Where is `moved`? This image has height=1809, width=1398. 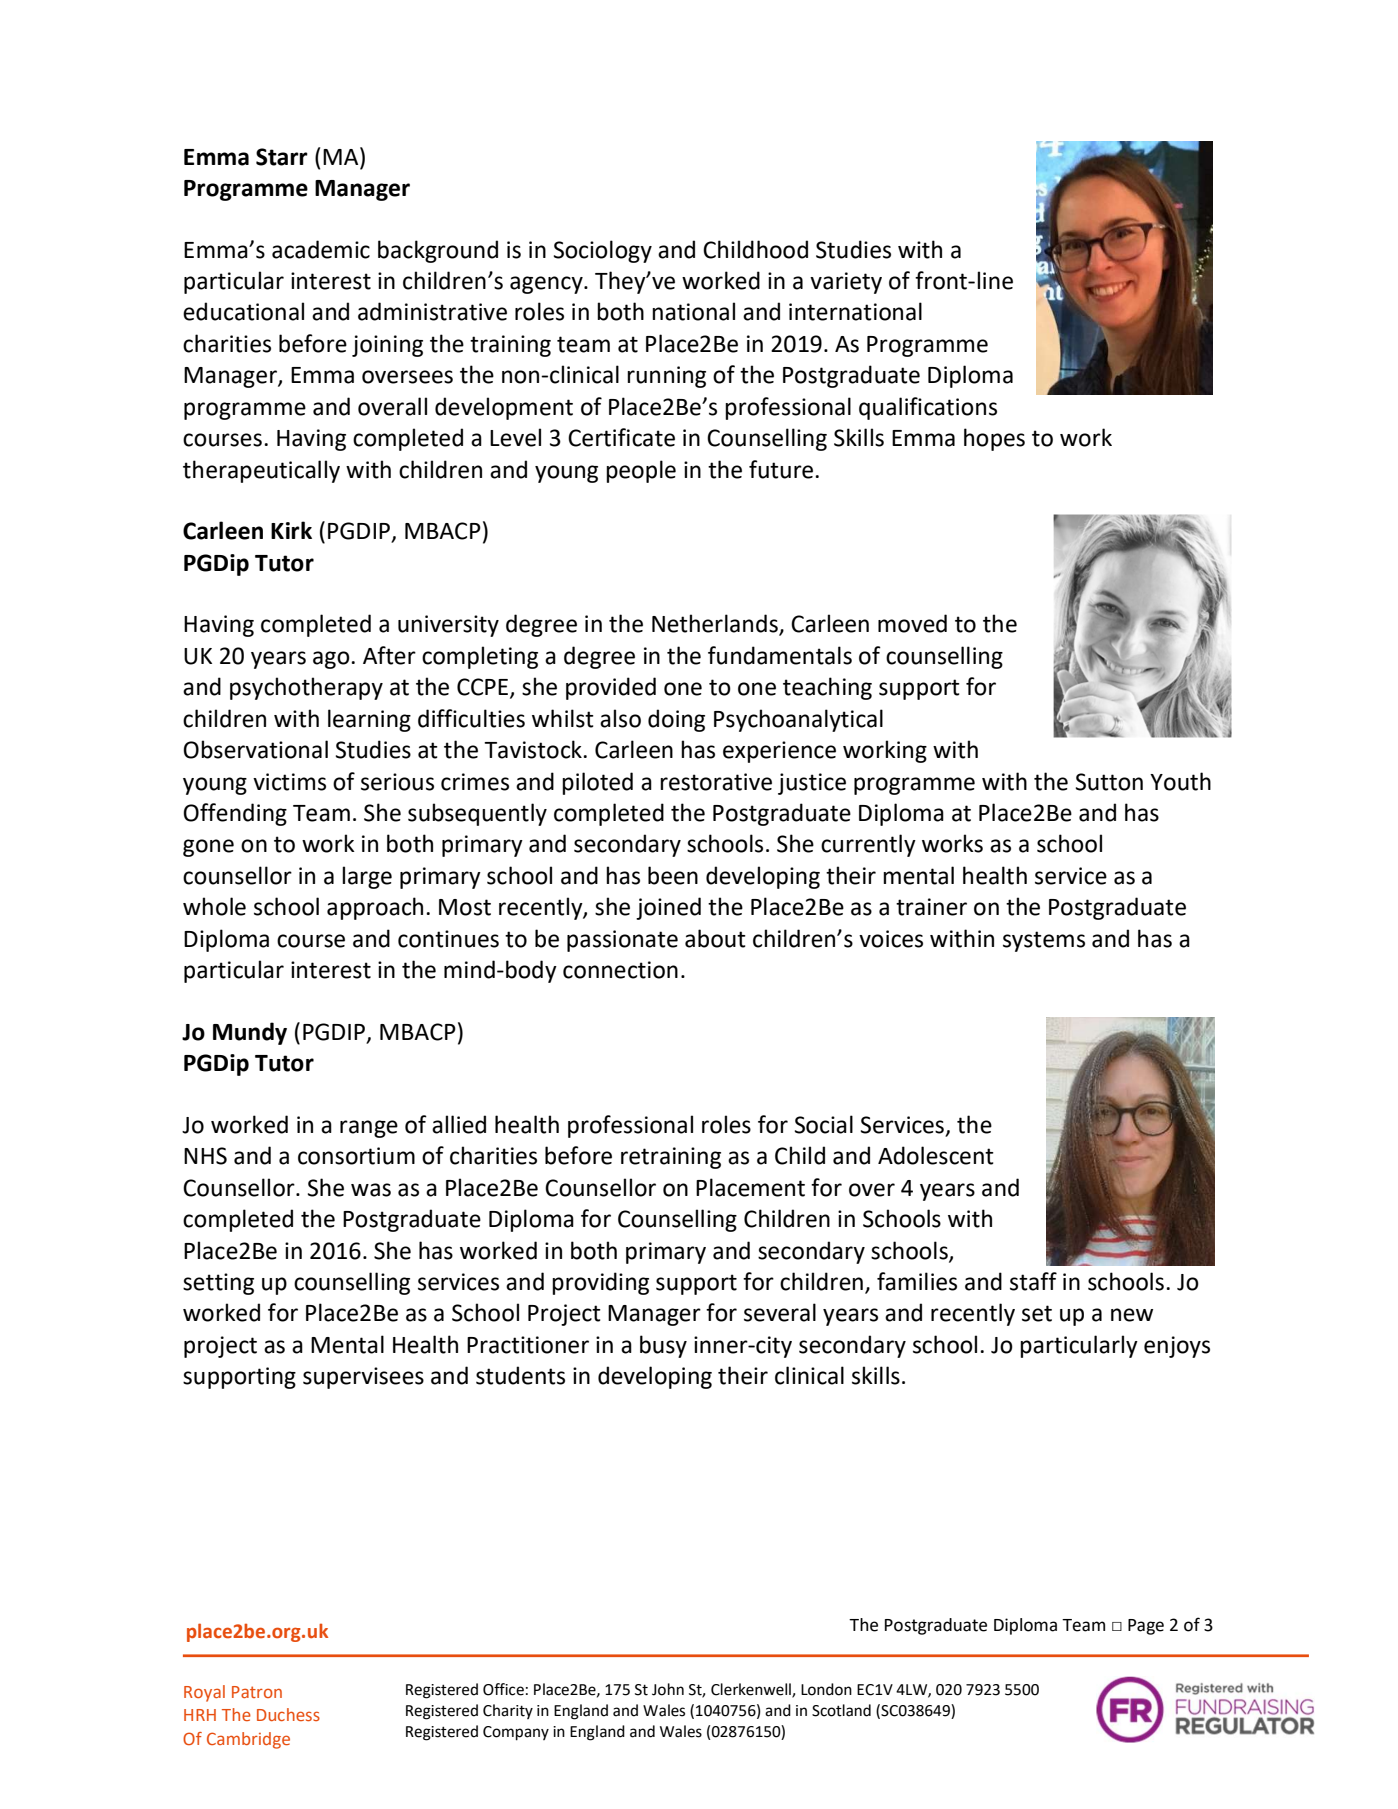
moved is located at coordinates (912, 623).
